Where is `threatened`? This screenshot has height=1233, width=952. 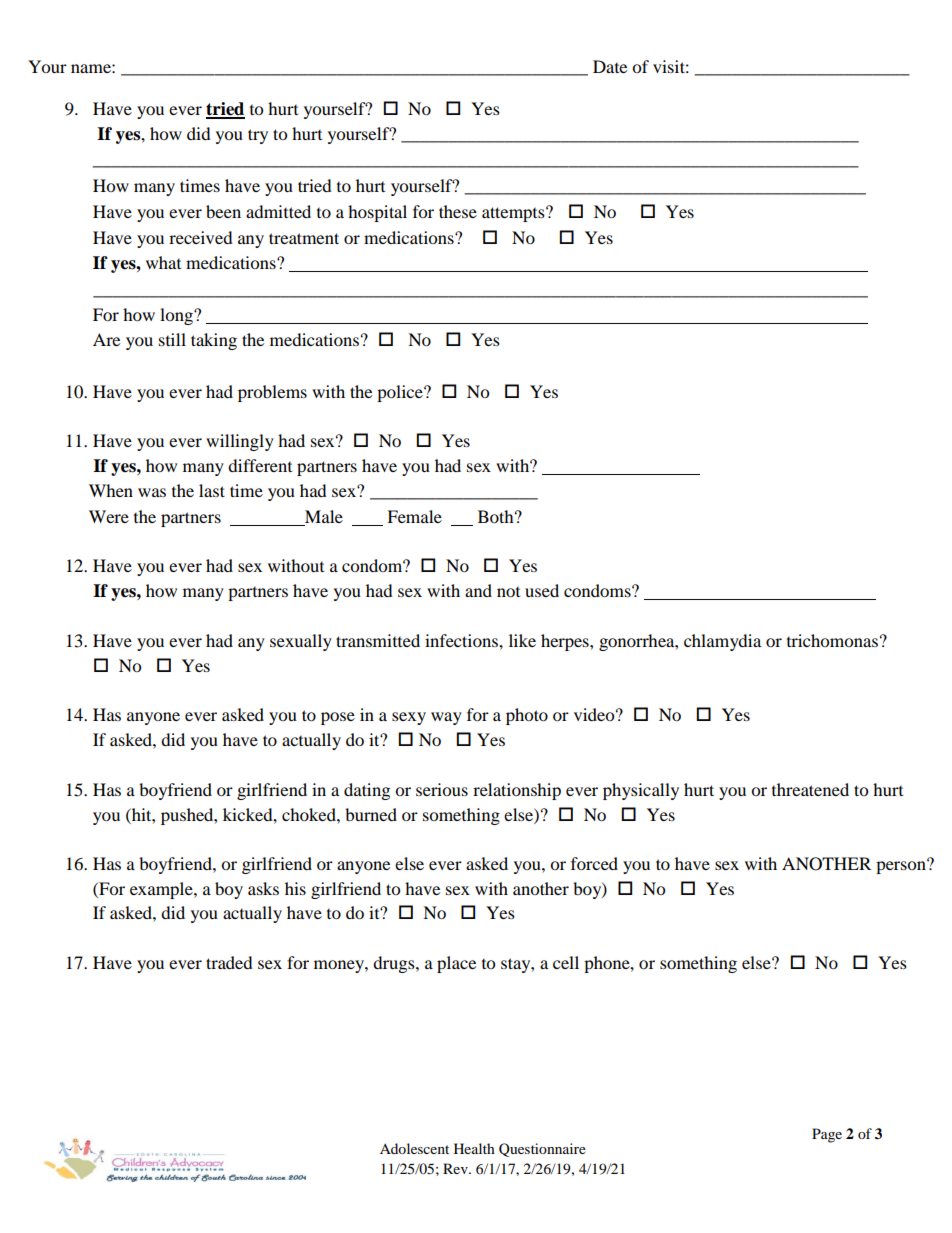 threatened is located at coordinates (810, 789).
